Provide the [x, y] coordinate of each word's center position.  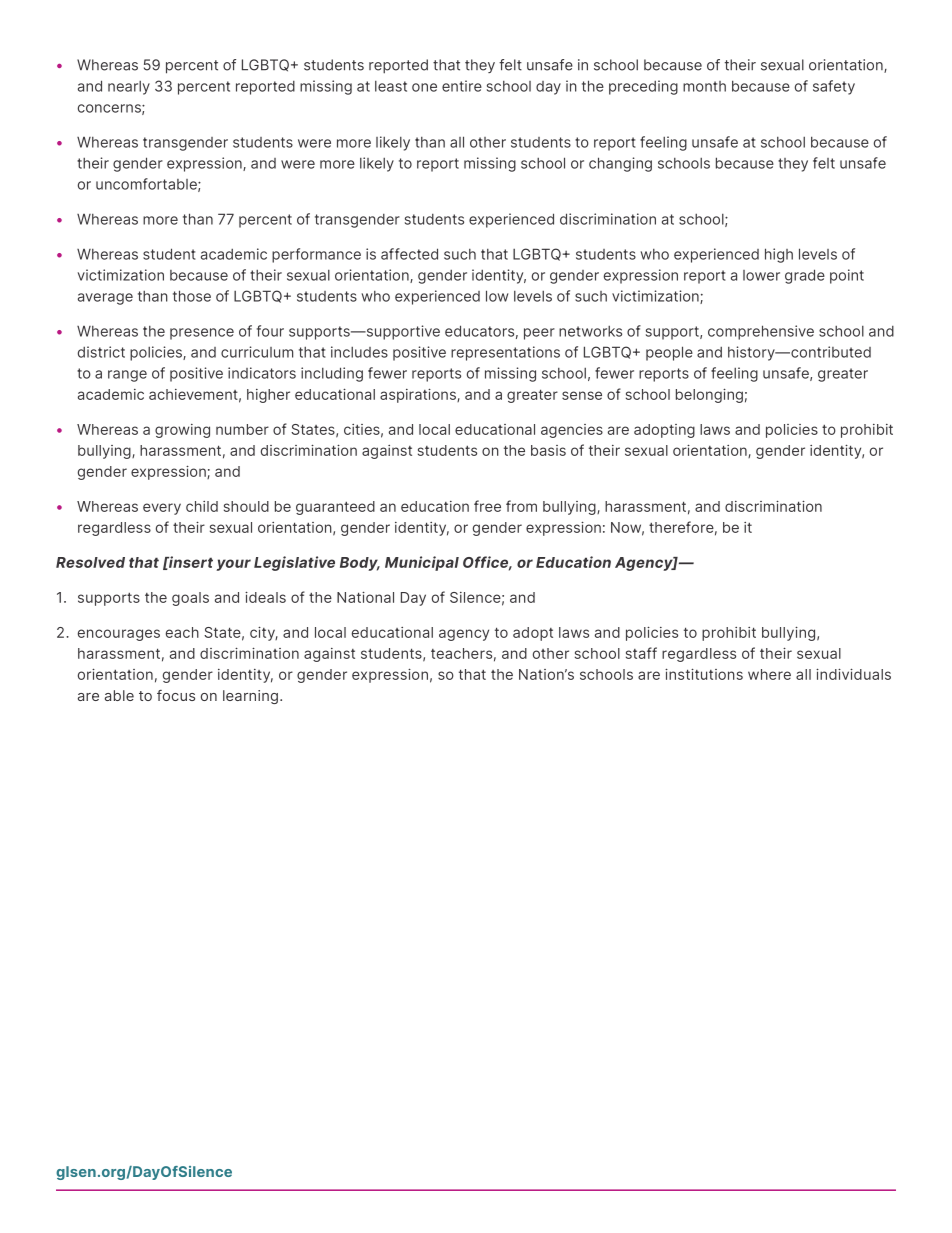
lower [761, 275]
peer [539, 334]
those [192, 296]
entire [462, 86]
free [487, 506]
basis [548, 450]
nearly [129, 88]
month [704, 86]
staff [641, 653]
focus [176, 695]
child [202, 506]
